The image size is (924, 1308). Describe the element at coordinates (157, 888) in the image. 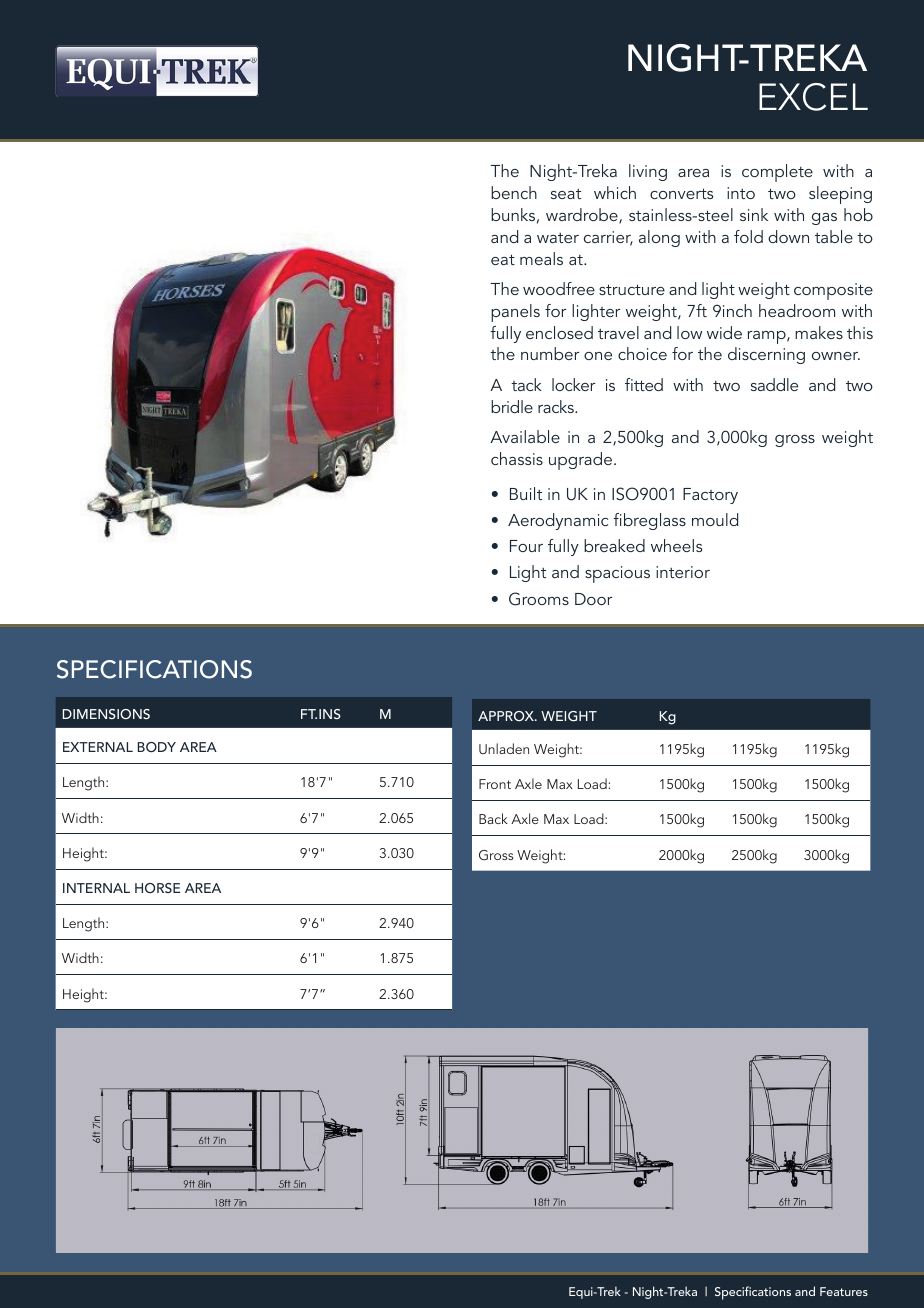

I see `HORSE` at that location.
